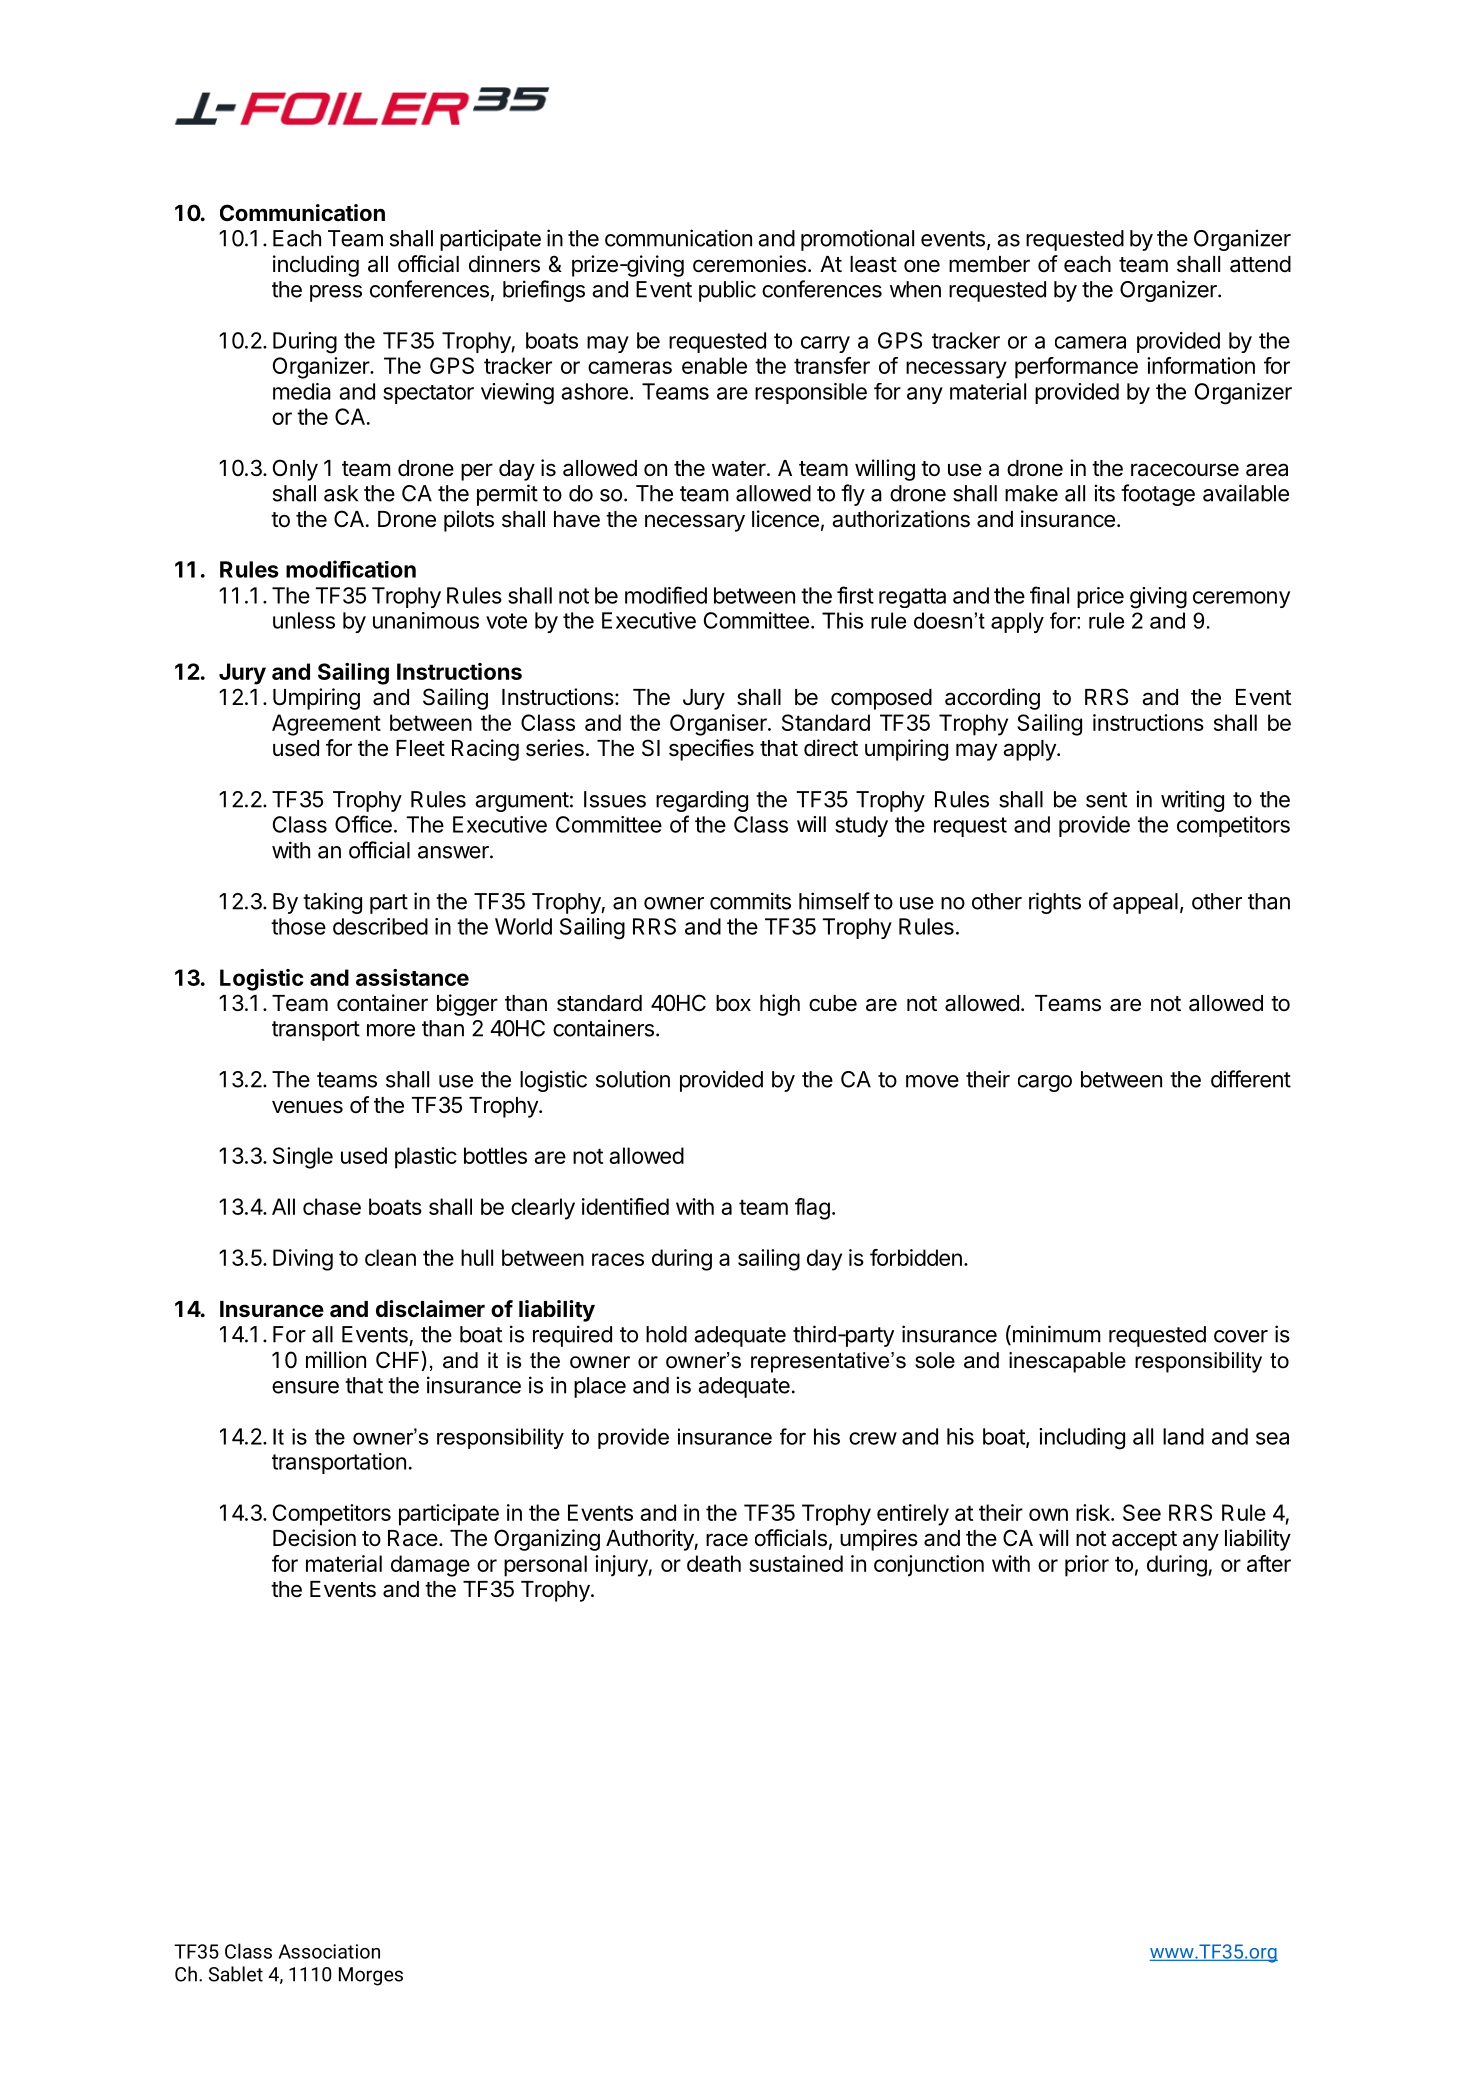  Describe the element at coordinates (426, 1158) in the document. I see `plastic` at that location.
